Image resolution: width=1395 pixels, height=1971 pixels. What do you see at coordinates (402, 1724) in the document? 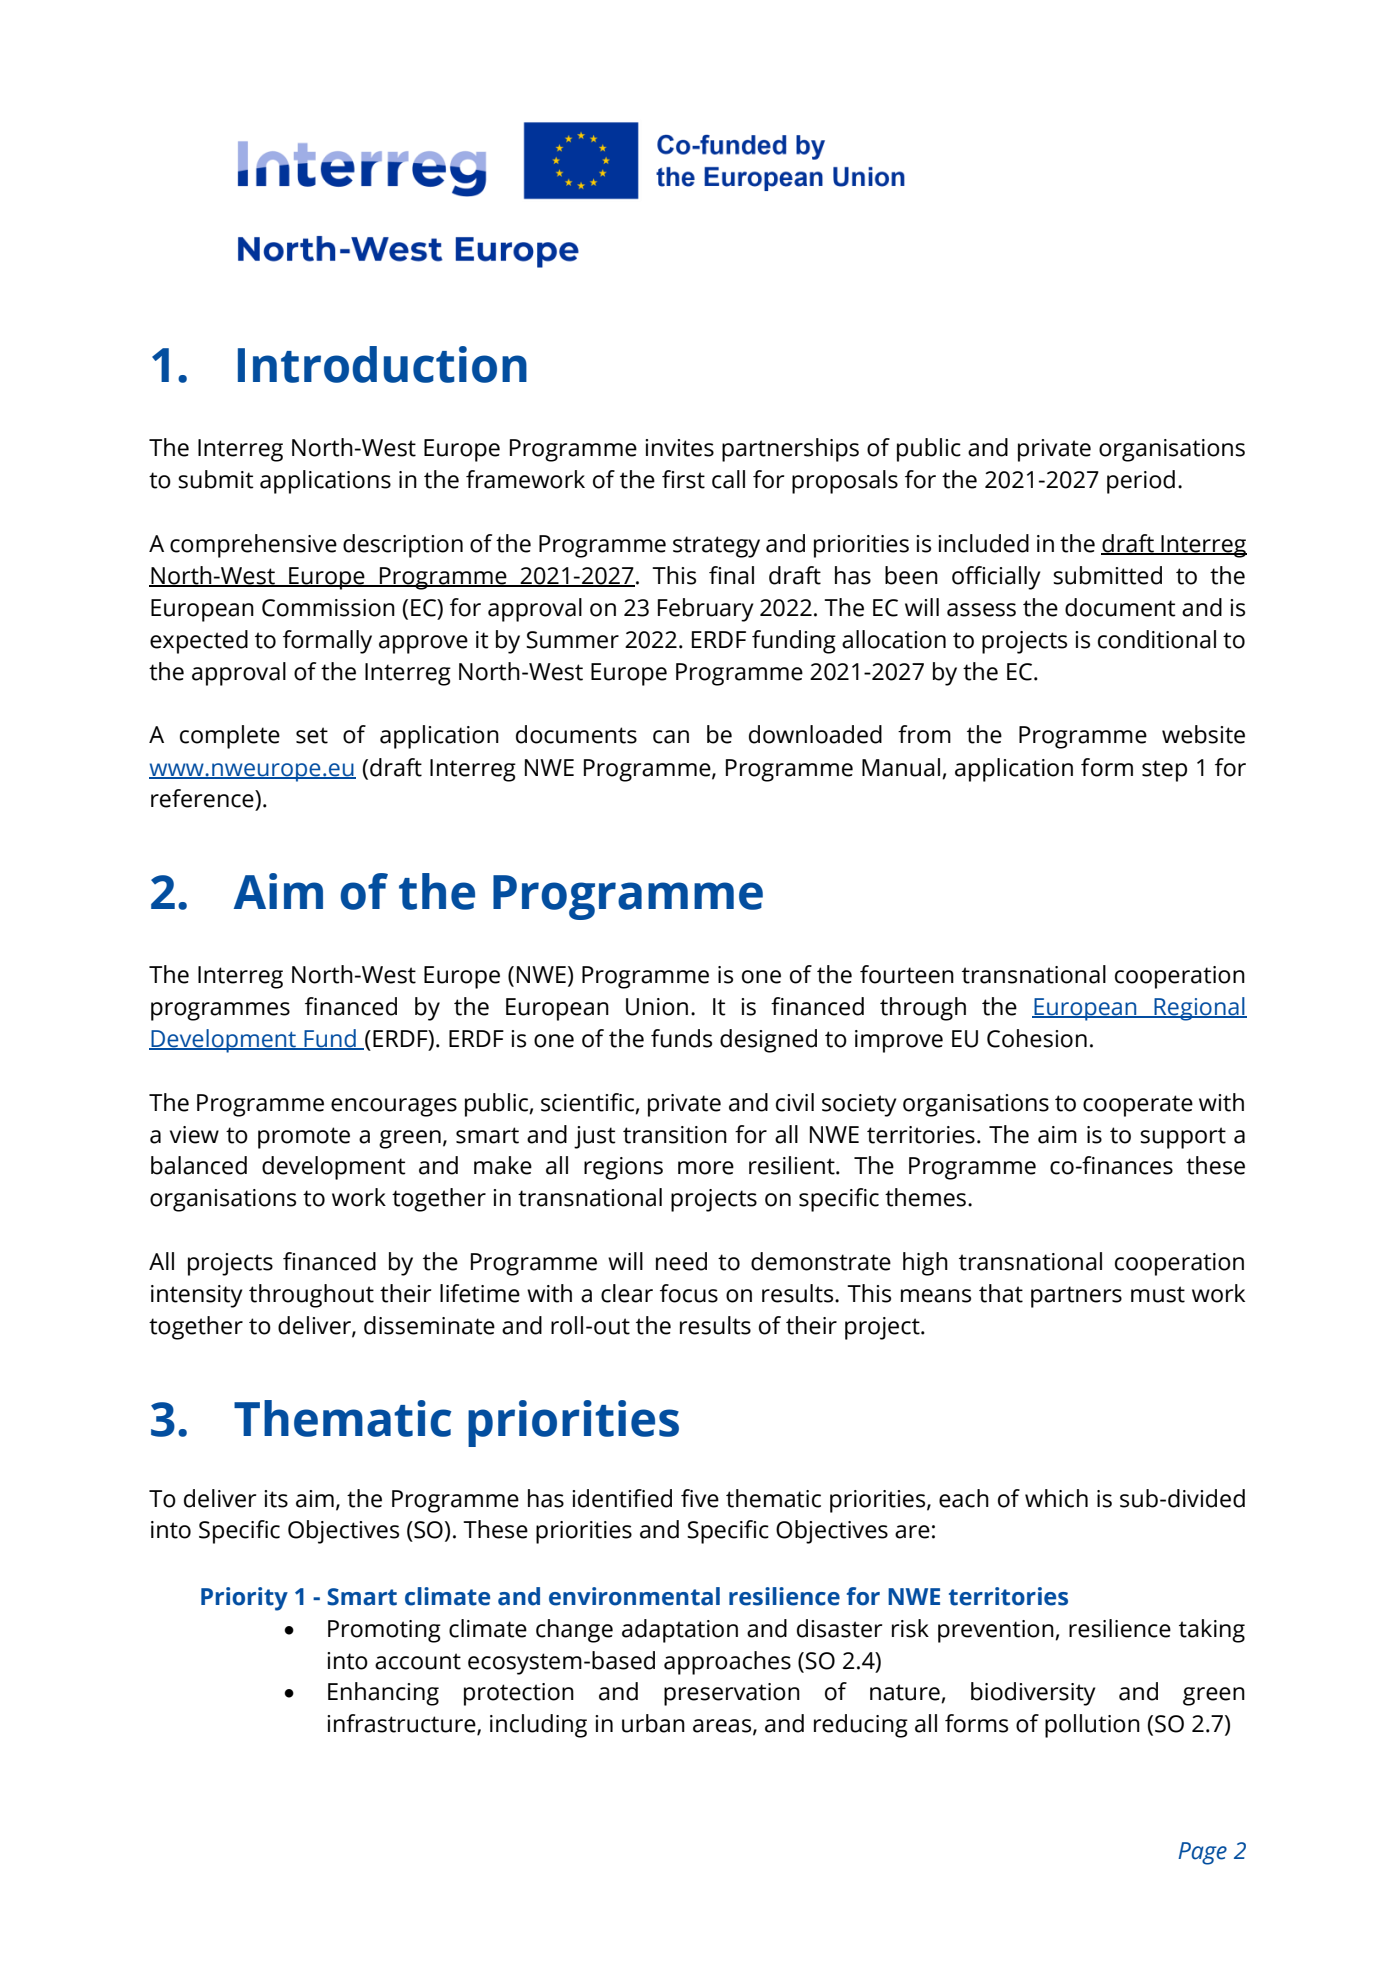
I see `infrastructure` at bounding box center [402, 1724].
